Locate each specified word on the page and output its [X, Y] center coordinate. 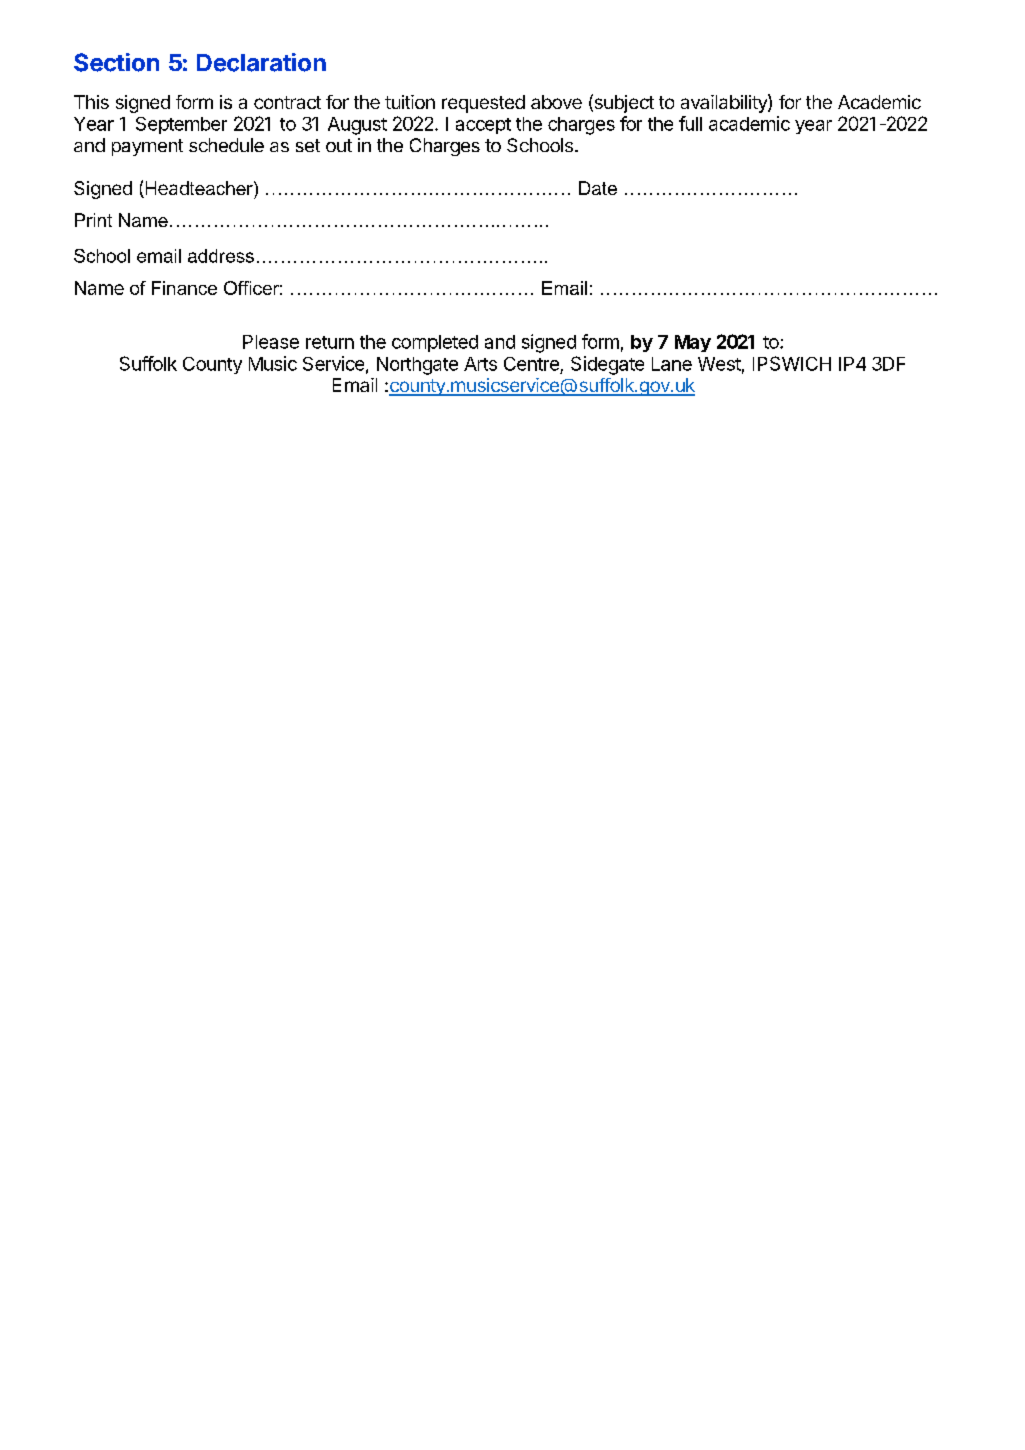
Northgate [417, 366]
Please [271, 342]
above [556, 102]
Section [116, 62]
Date [598, 188]
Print [93, 220]
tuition [410, 102]
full [690, 123]
